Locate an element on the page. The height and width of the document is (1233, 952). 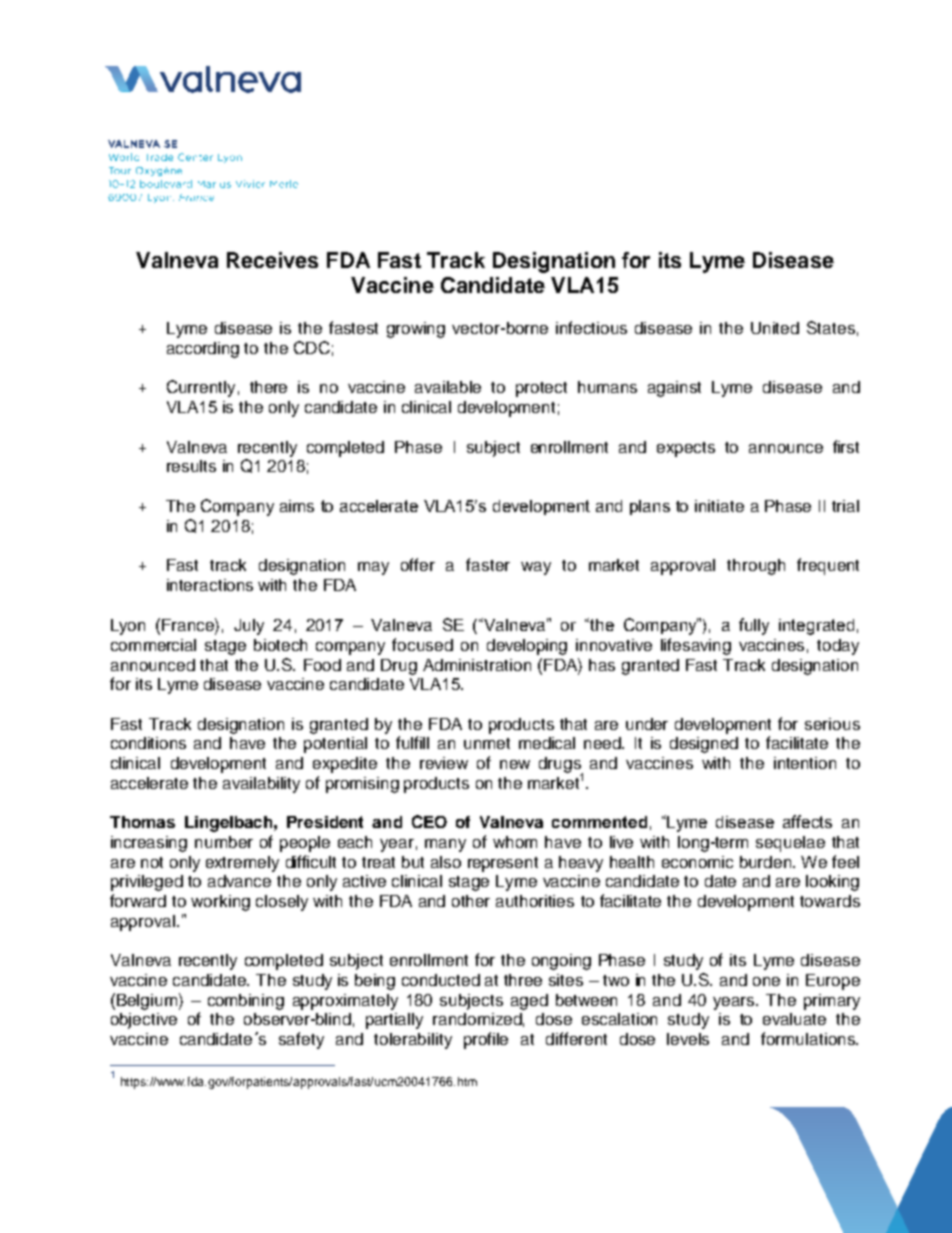
profile is located at coordinates (486, 1040).
